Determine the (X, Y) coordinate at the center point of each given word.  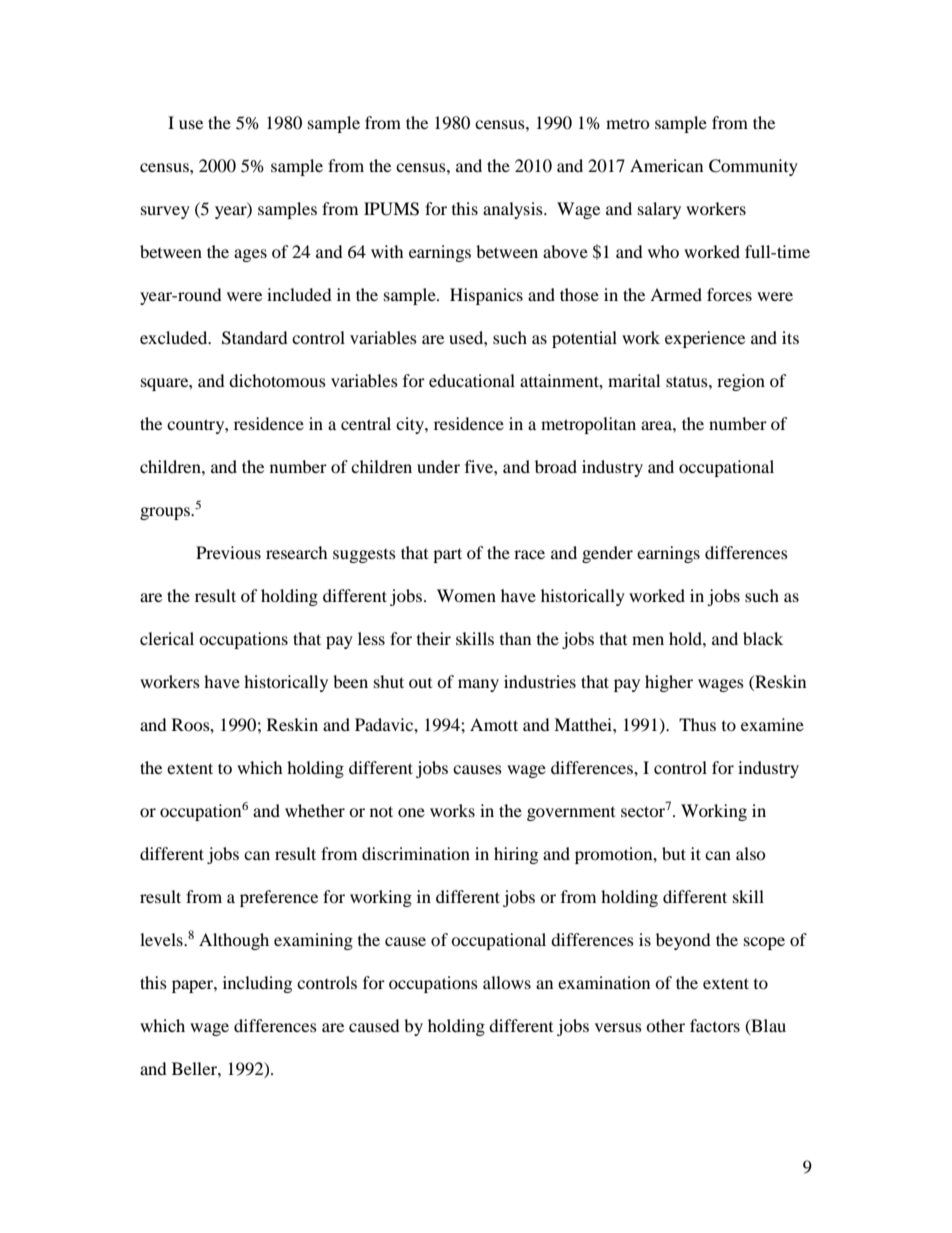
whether (315, 810)
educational (472, 380)
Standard (255, 338)
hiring (516, 855)
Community (753, 167)
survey (165, 212)
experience (705, 339)
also (751, 853)
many (478, 685)
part (447, 555)
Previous (228, 552)
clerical (167, 638)
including (257, 984)
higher (669, 683)
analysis (514, 210)
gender (607, 554)
